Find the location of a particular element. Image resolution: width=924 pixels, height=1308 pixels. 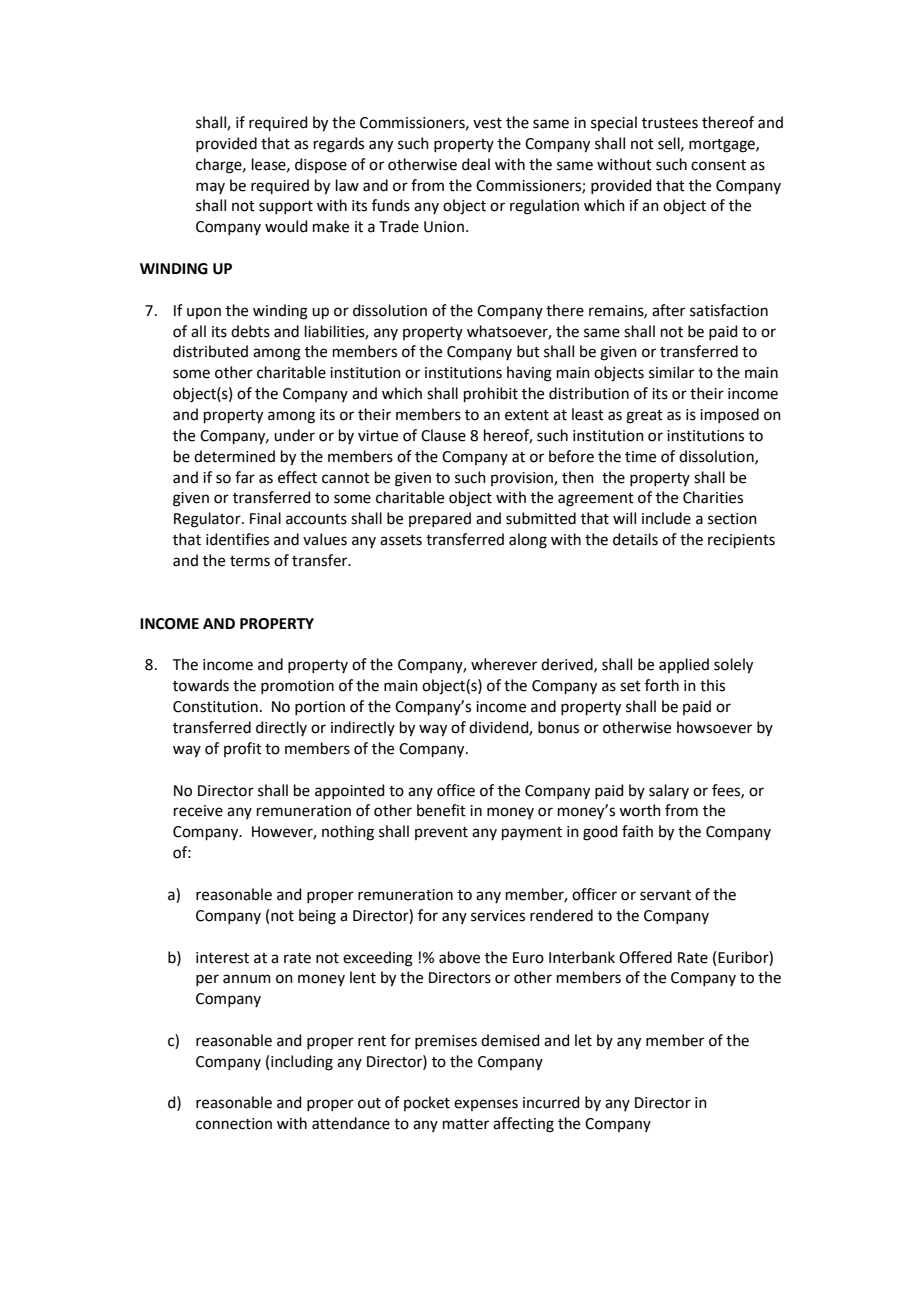

prohibit is located at coordinates (491, 394).
